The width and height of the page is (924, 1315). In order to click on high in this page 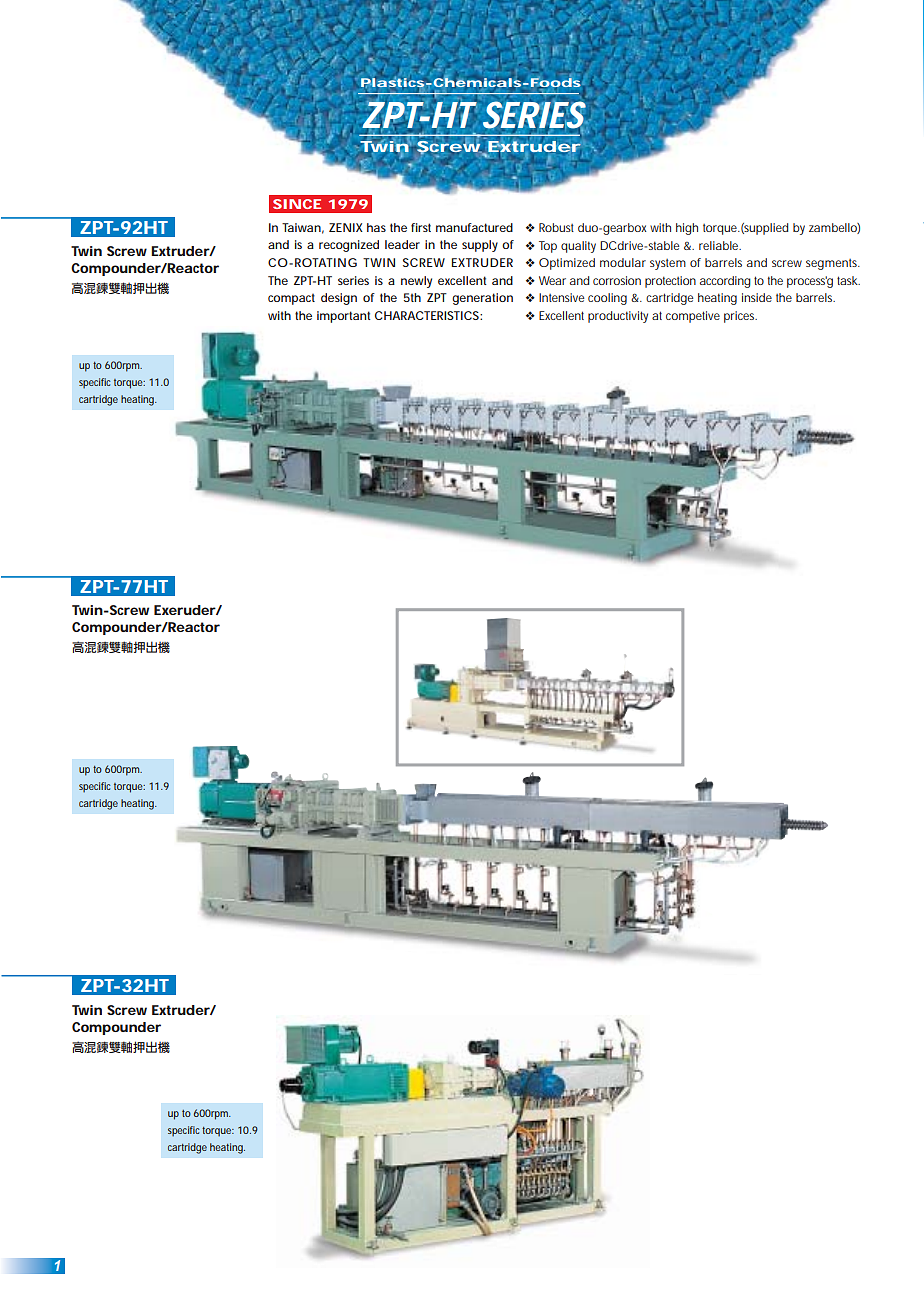, I will do `click(687, 229)`.
